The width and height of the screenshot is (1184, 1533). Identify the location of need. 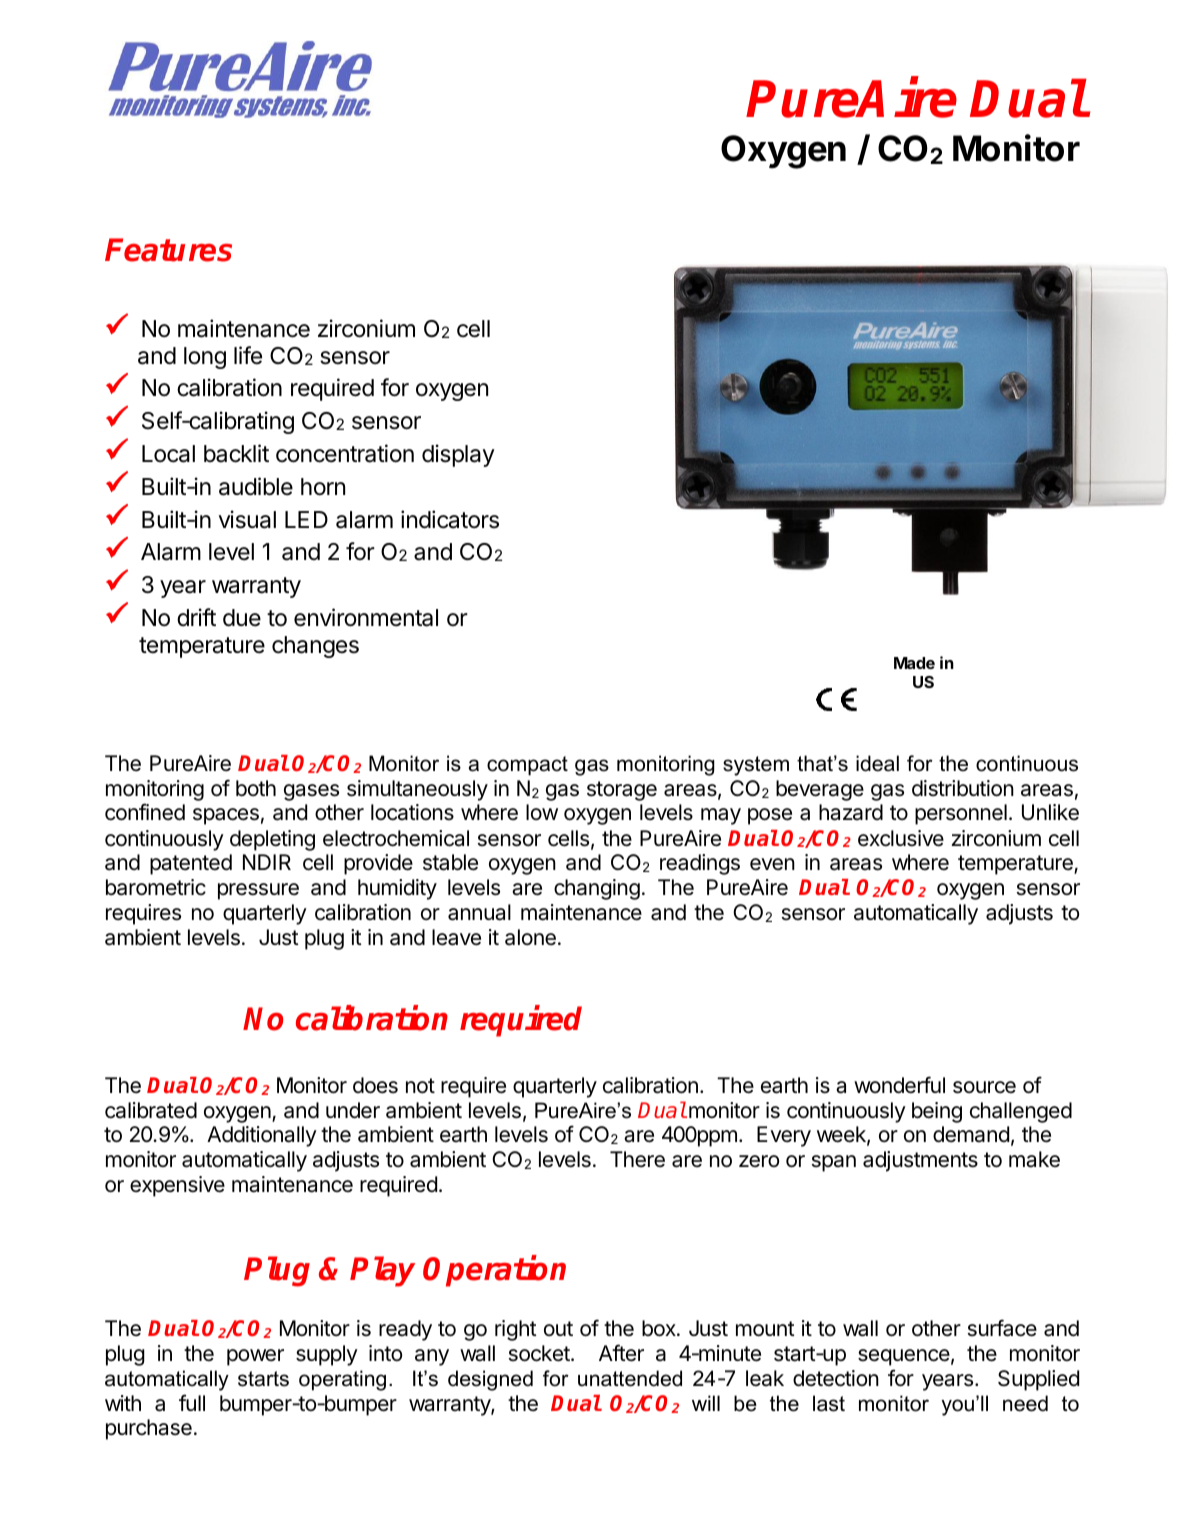
(1025, 1403).
